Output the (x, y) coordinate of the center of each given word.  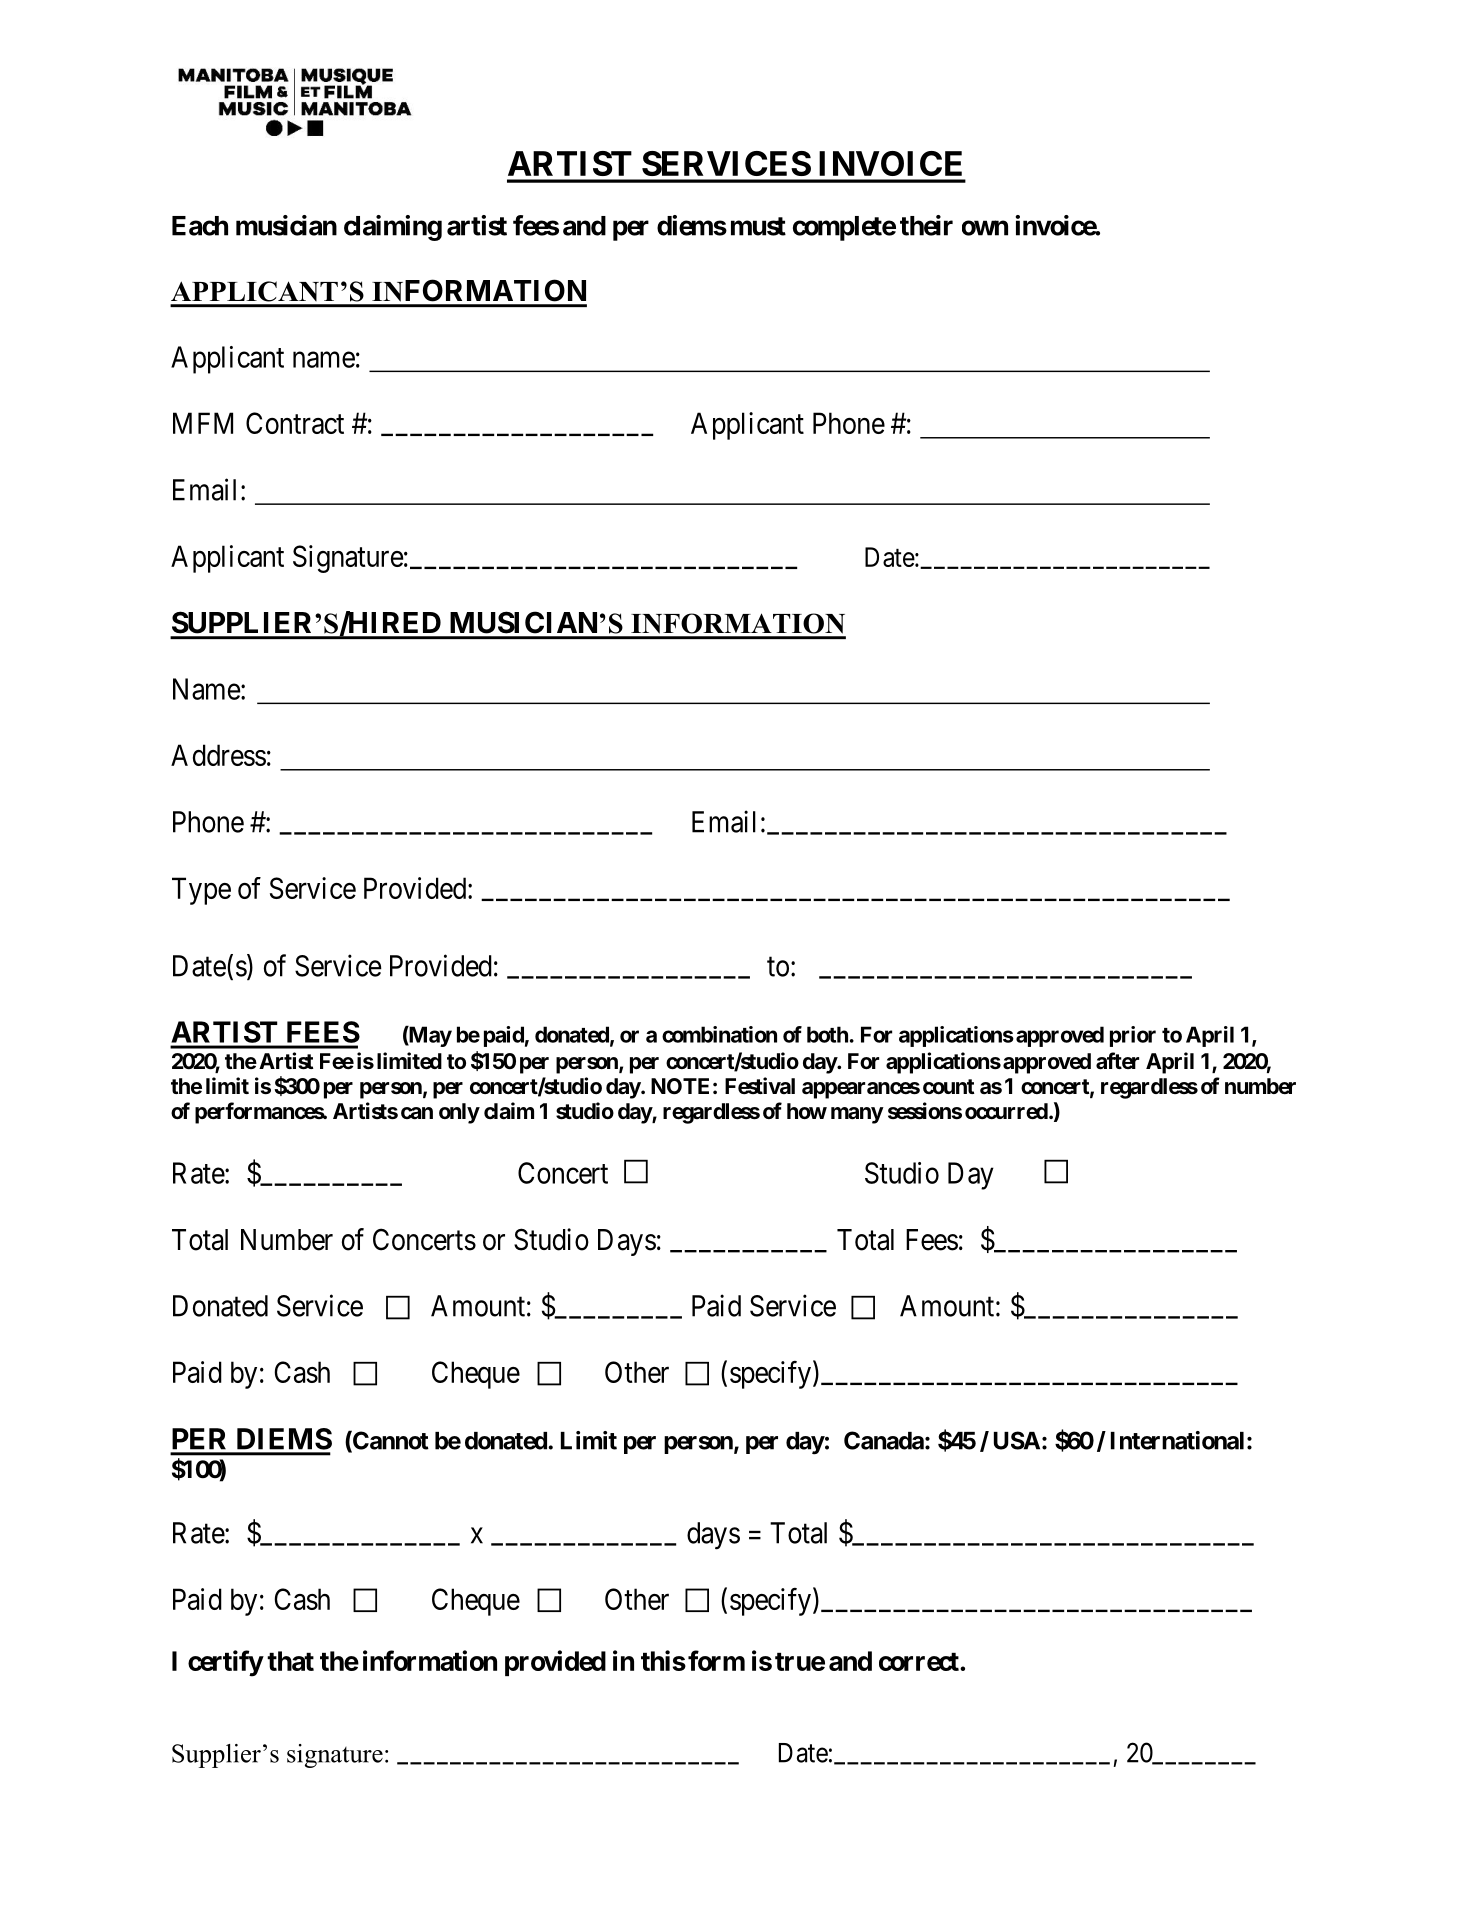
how (807, 1111)
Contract (295, 423)
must (758, 226)
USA (1017, 1440)
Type (201, 891)
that (290, 1661)
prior (1133, 1036)
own (985, 228)
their (926, 225)
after (1117, 1061)
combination (719, 1034)
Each (200, 226)
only (459, 1113)
